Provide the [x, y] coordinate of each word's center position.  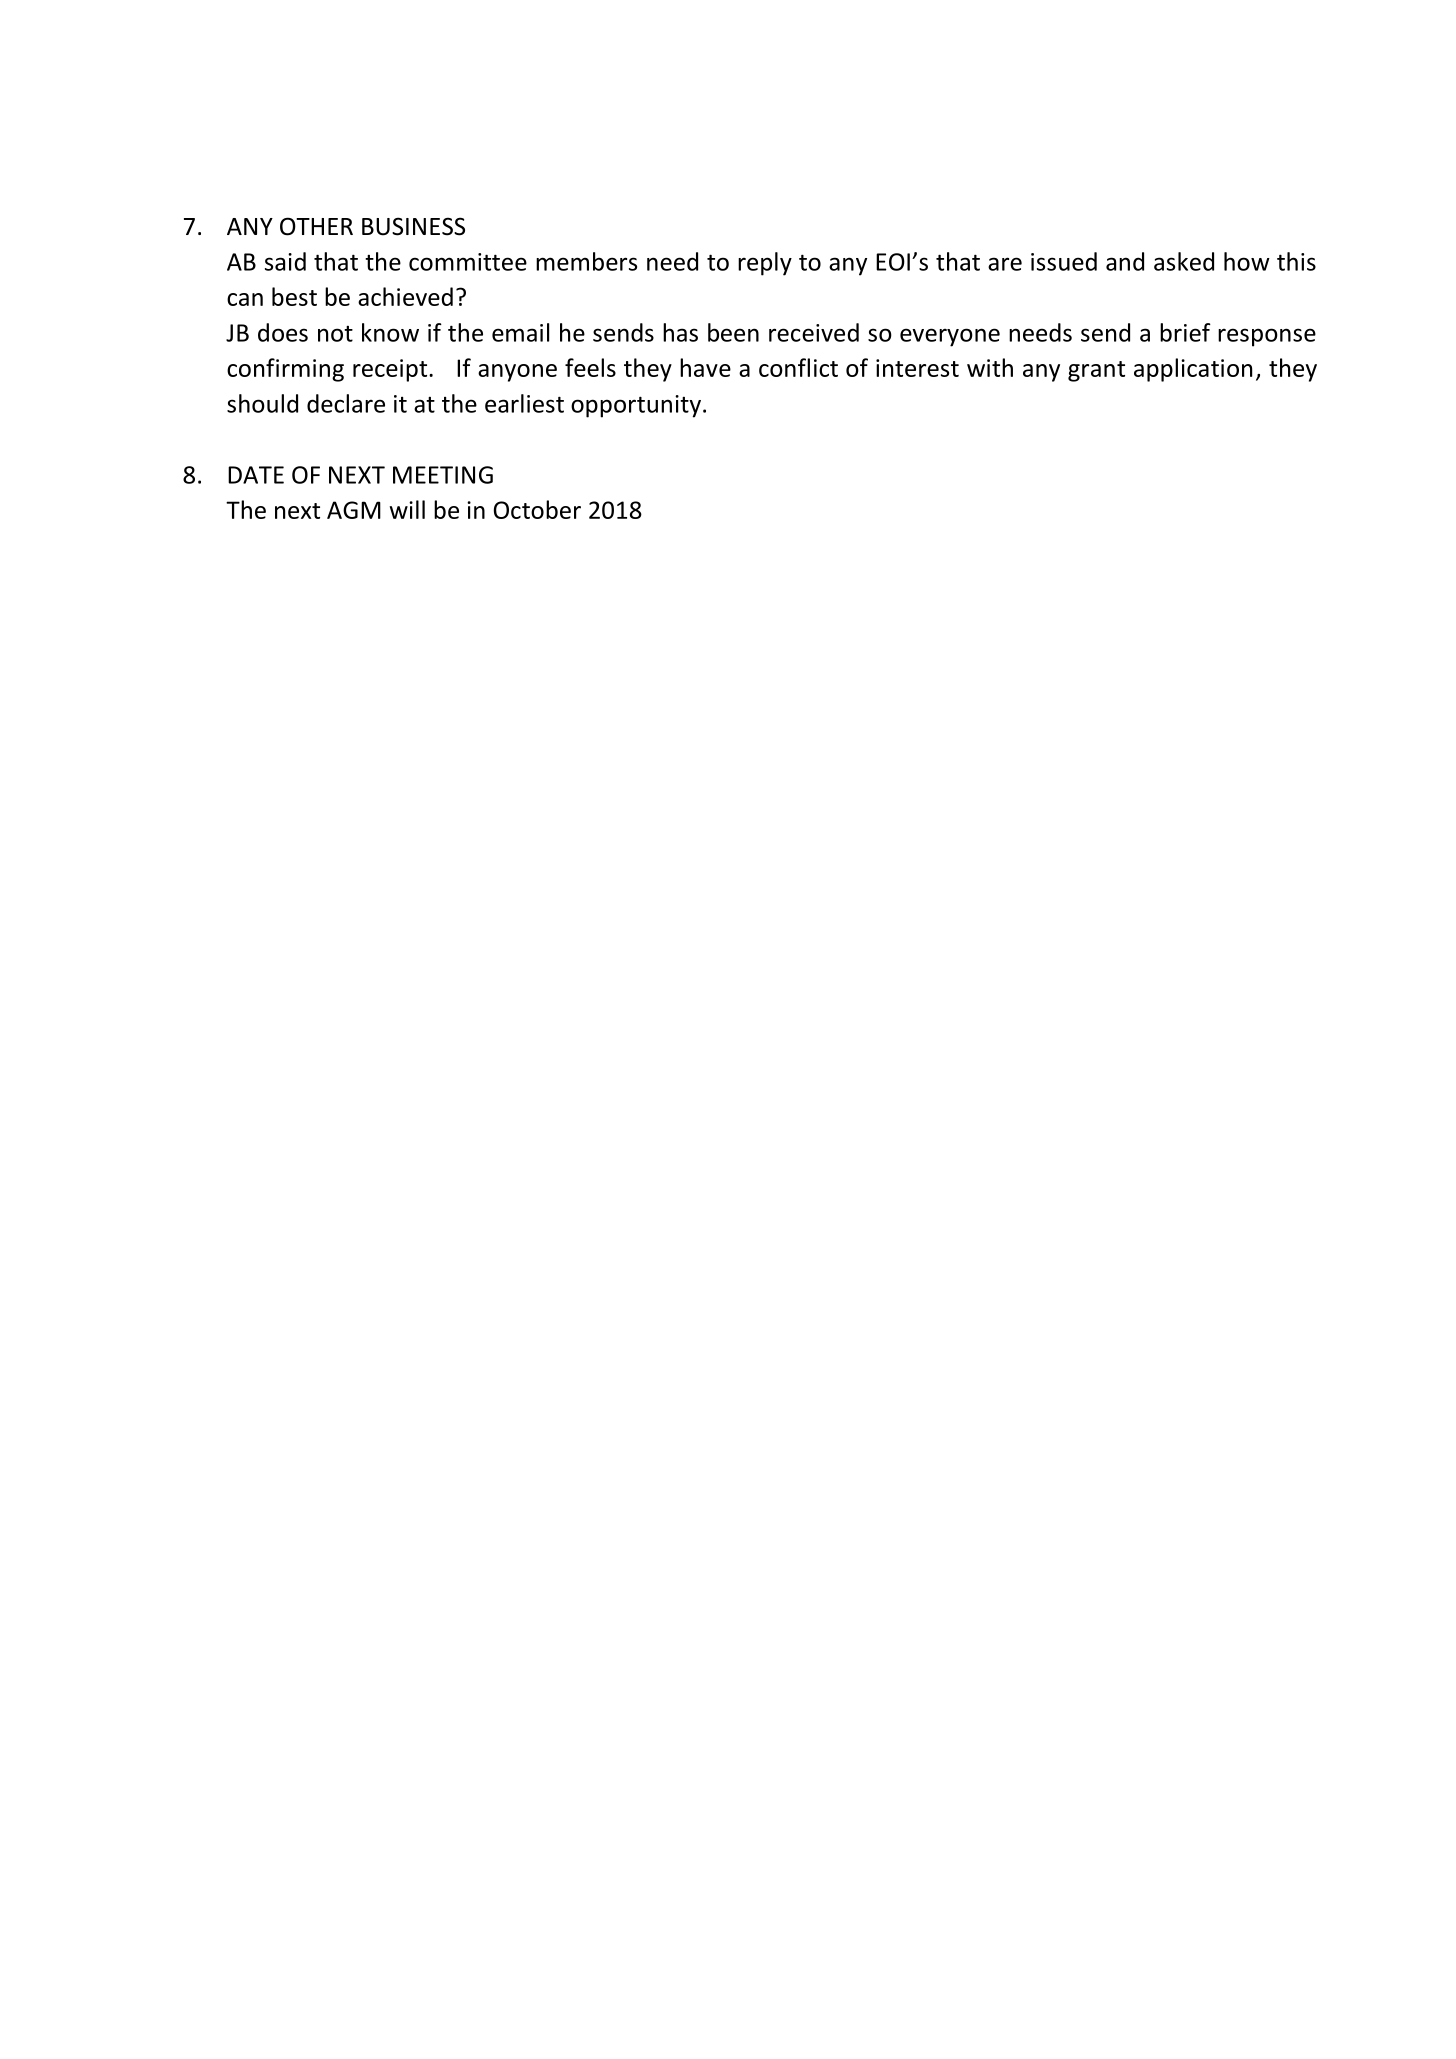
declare [346, 403]
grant [1096, 371]
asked [1184, 261]
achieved [405, 296]
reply [765, 264]
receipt [391, 370]
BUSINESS [413, 226]
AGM [354, 510]
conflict [798, 367]
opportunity [636, 406]
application [1193, 370]
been [733, 332]
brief [1185, 332]
